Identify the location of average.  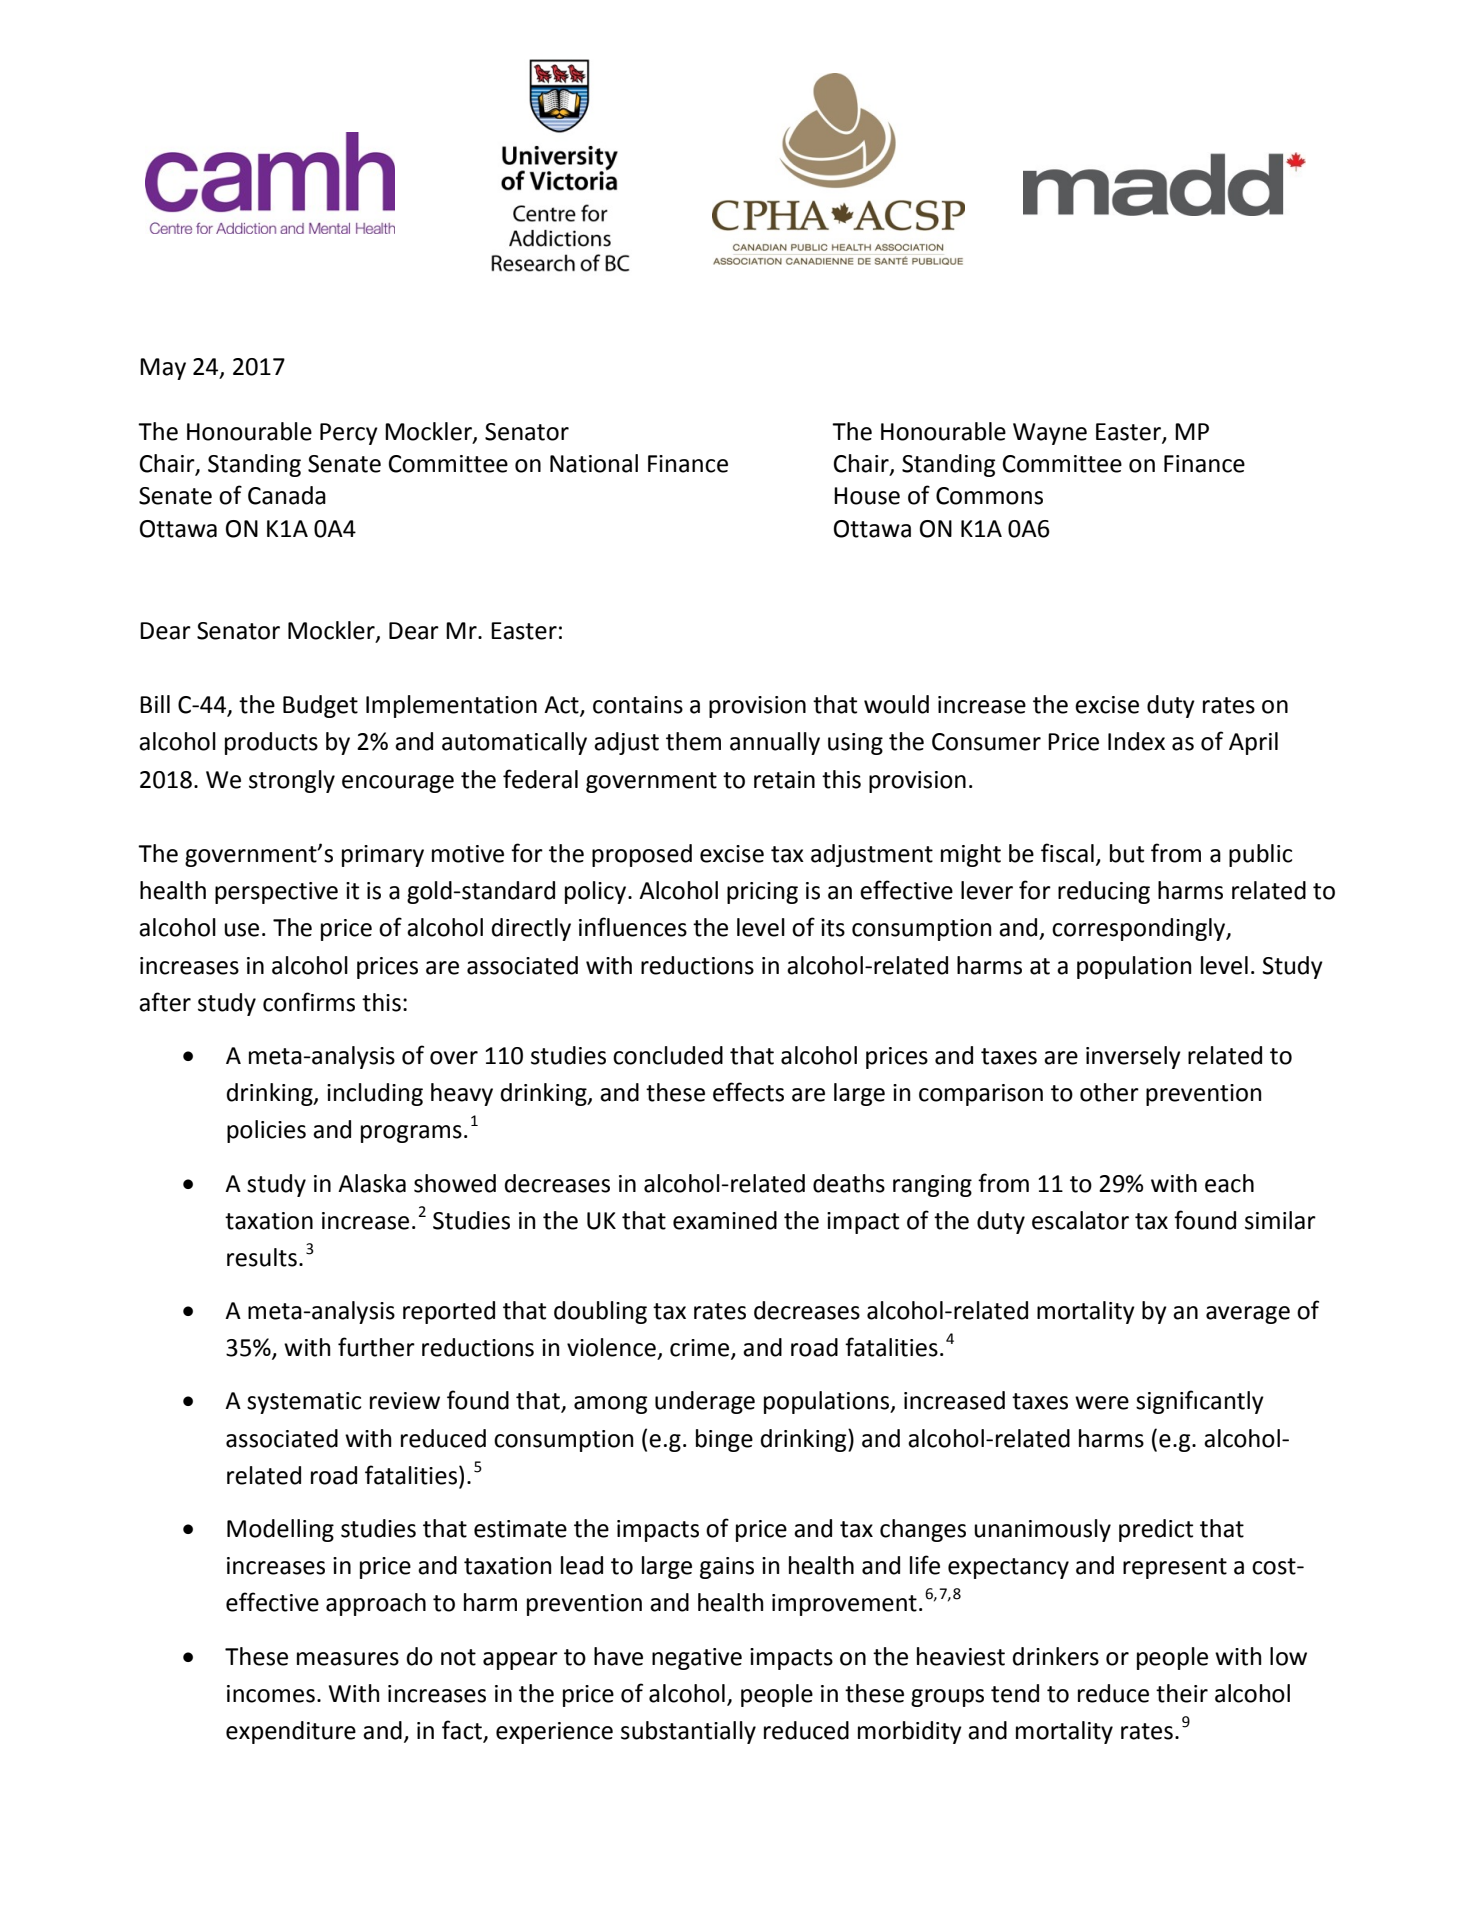
(1248, 1315).
